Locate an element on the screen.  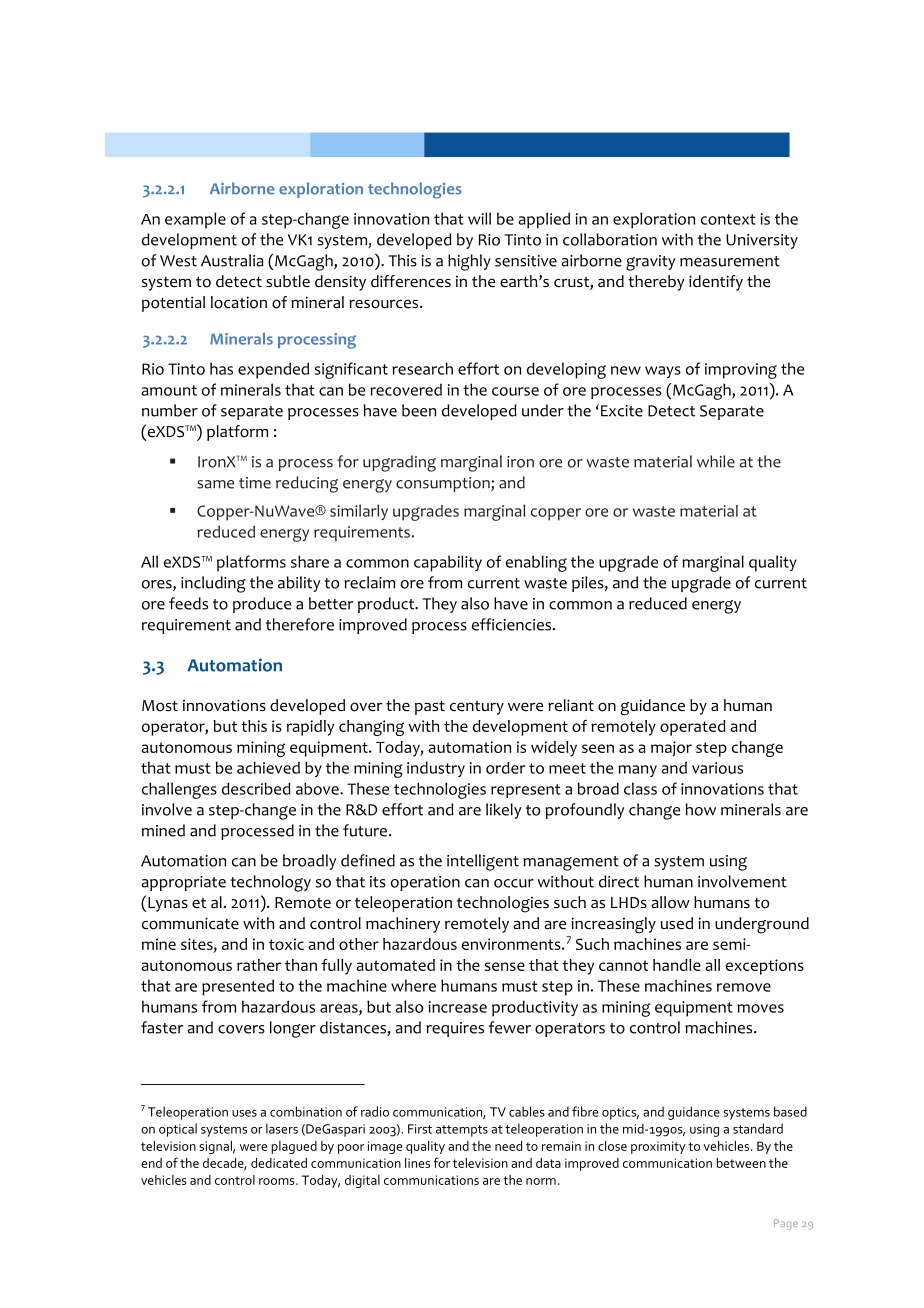
produce is located at coordinates (262, 605).
